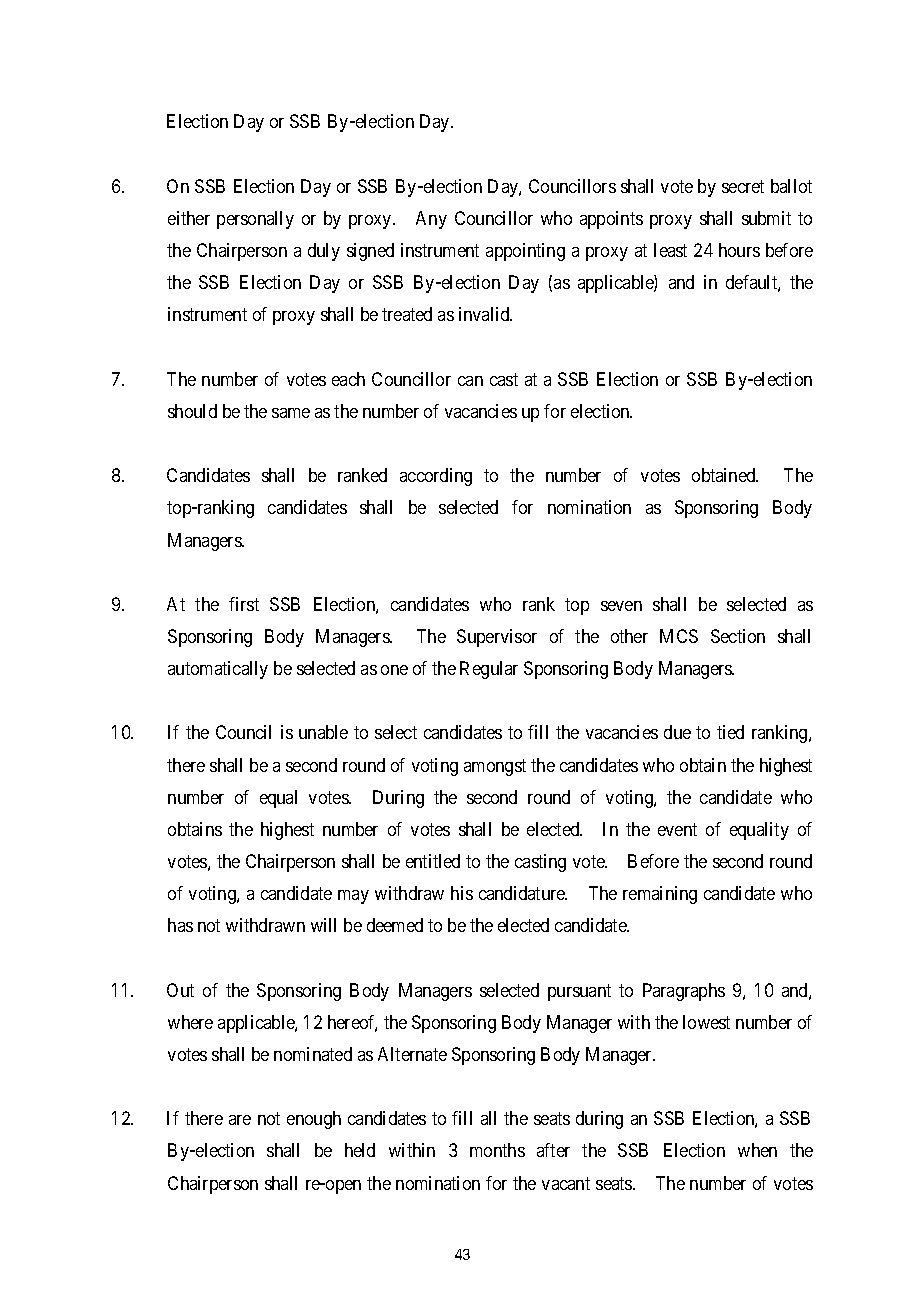 This screenshot has width=924, height=1308. I want to click on Any, so click(431, 220).
